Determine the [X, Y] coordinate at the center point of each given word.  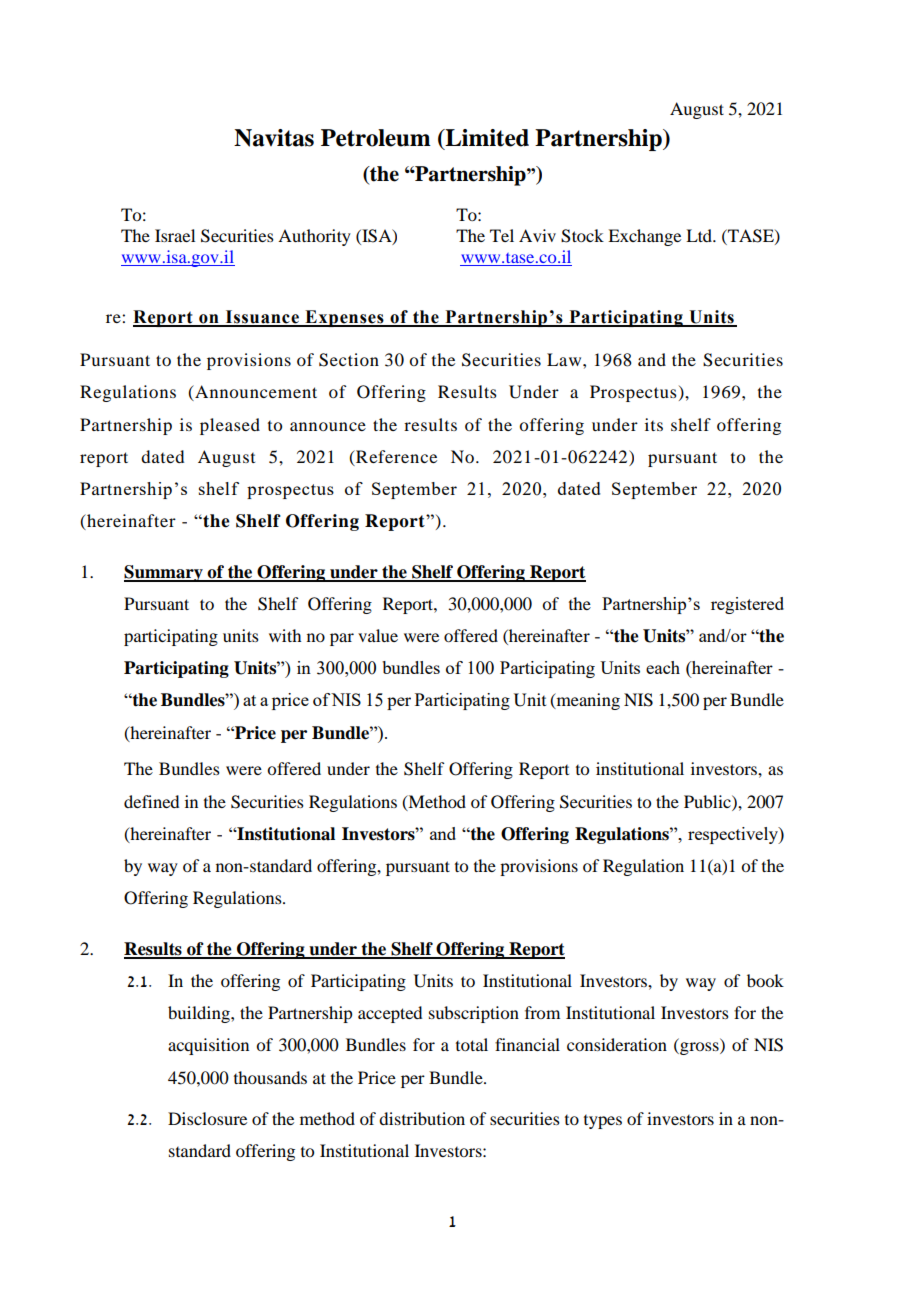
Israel [175, 235]
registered [747, 605]
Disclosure [207, 1118]
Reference [395, 456]
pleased [230, 426]
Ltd [700, 235]
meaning [587, 701]
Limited [486, 138]
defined [151, 801]
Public [708, 801]
